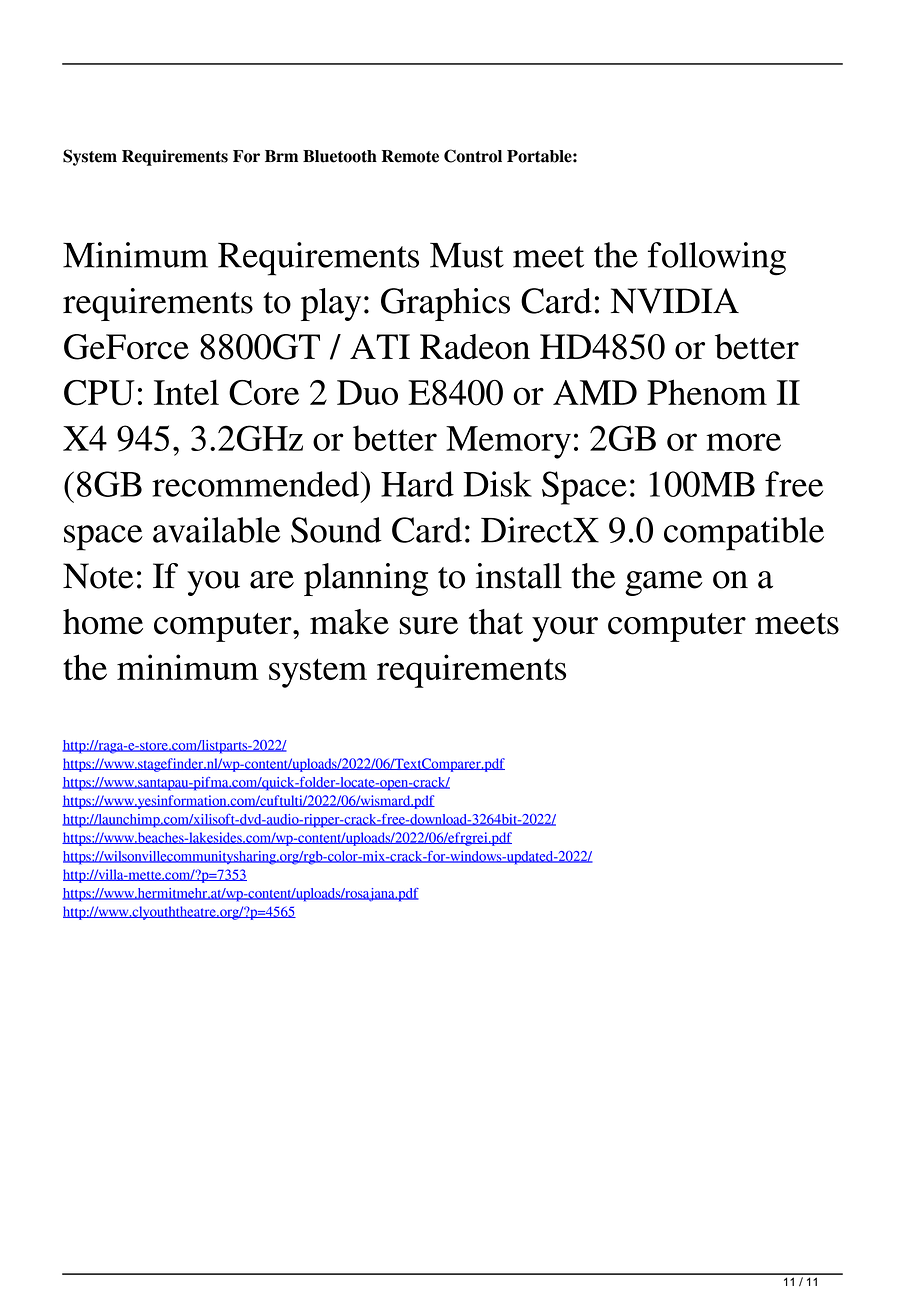  What do you see at coordinates (103, 622) in the page?
I see `home` at bounding box center [103, 622].
